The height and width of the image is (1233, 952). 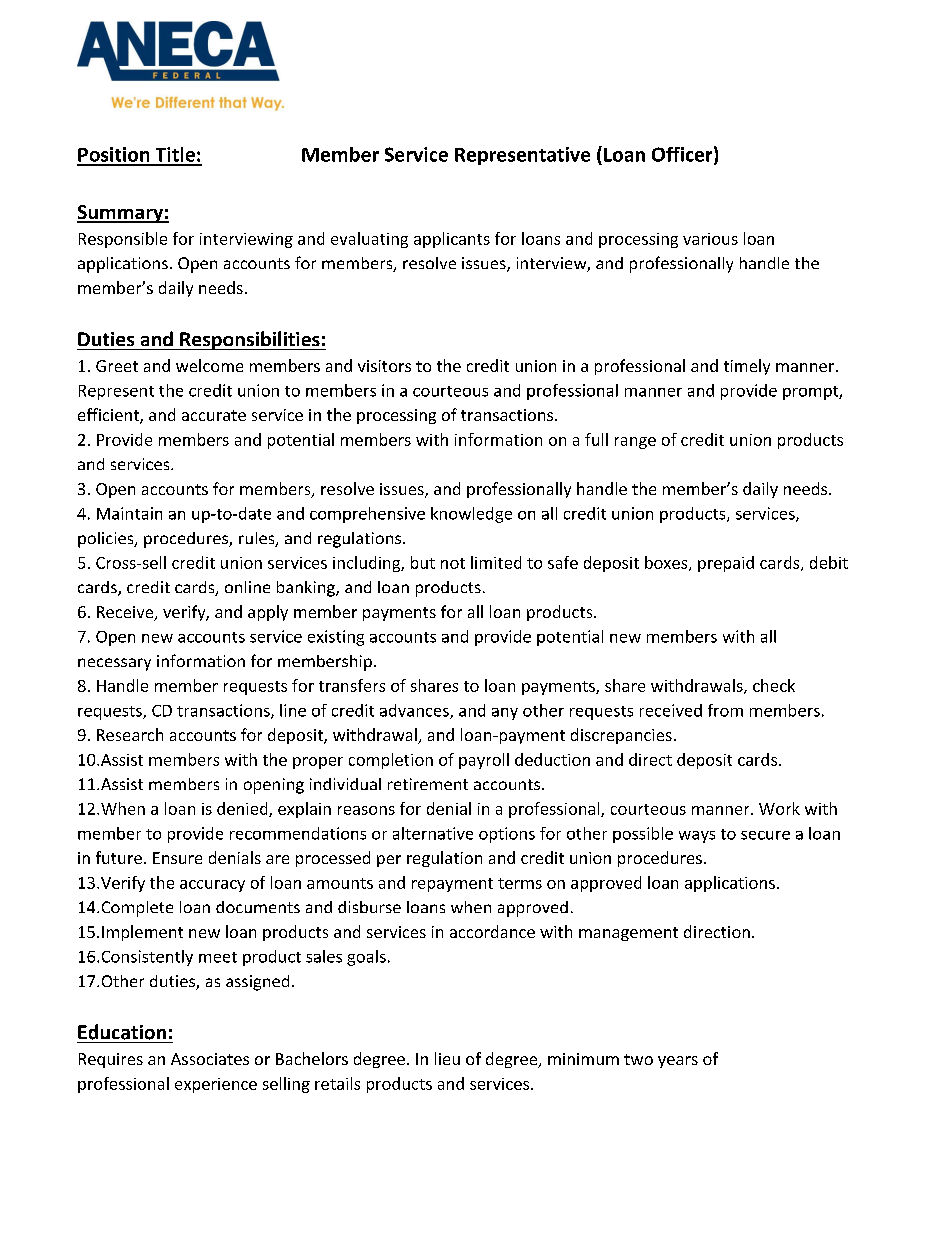 What do you see at coordinates (123, 240) in the image?
I see `Responsible` at bounding box center [123, 240].
